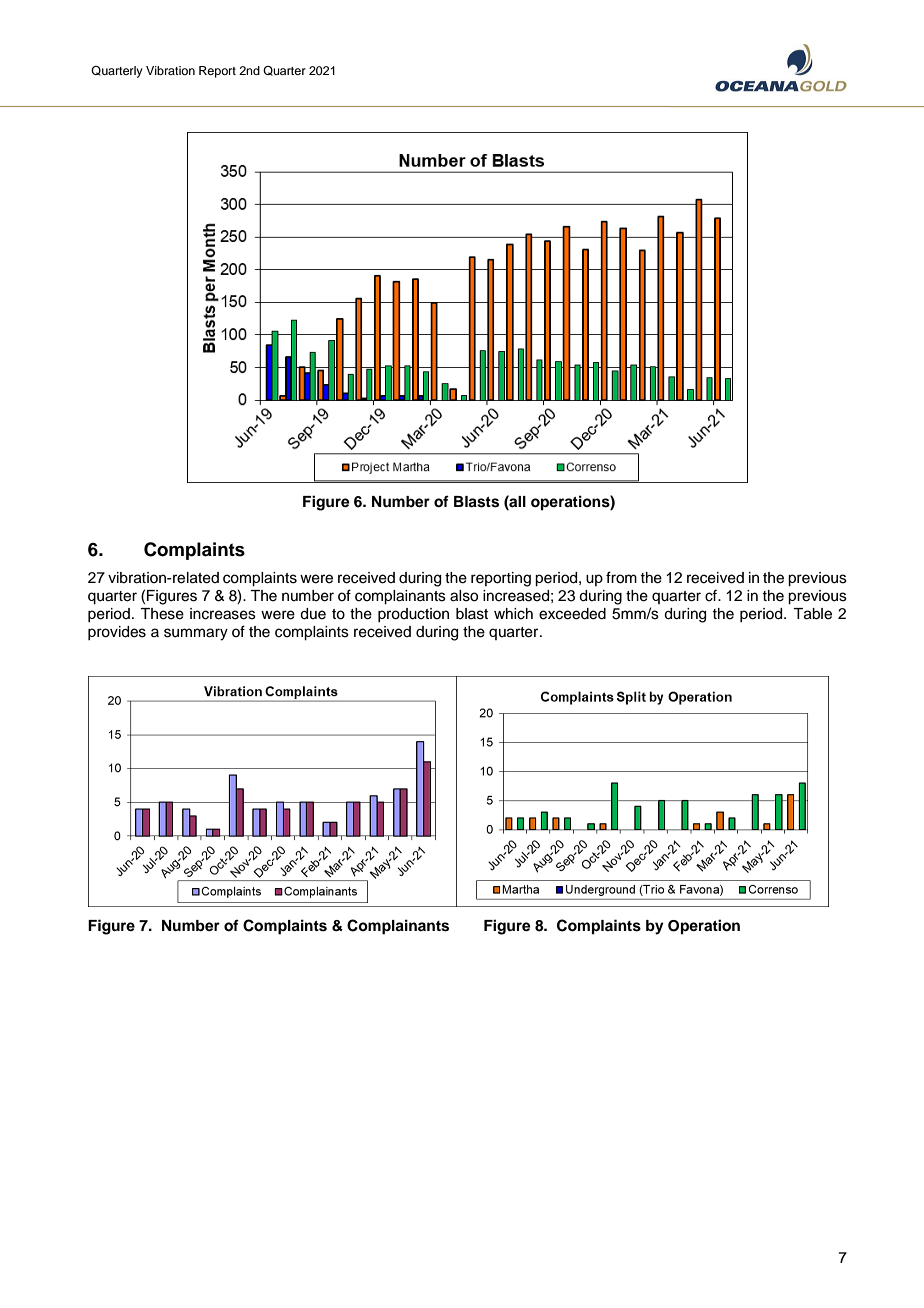 The width and height of the document is (924, 1308). Describe the element at coordinates (621, 577) in the document. I see `from` at that location.
